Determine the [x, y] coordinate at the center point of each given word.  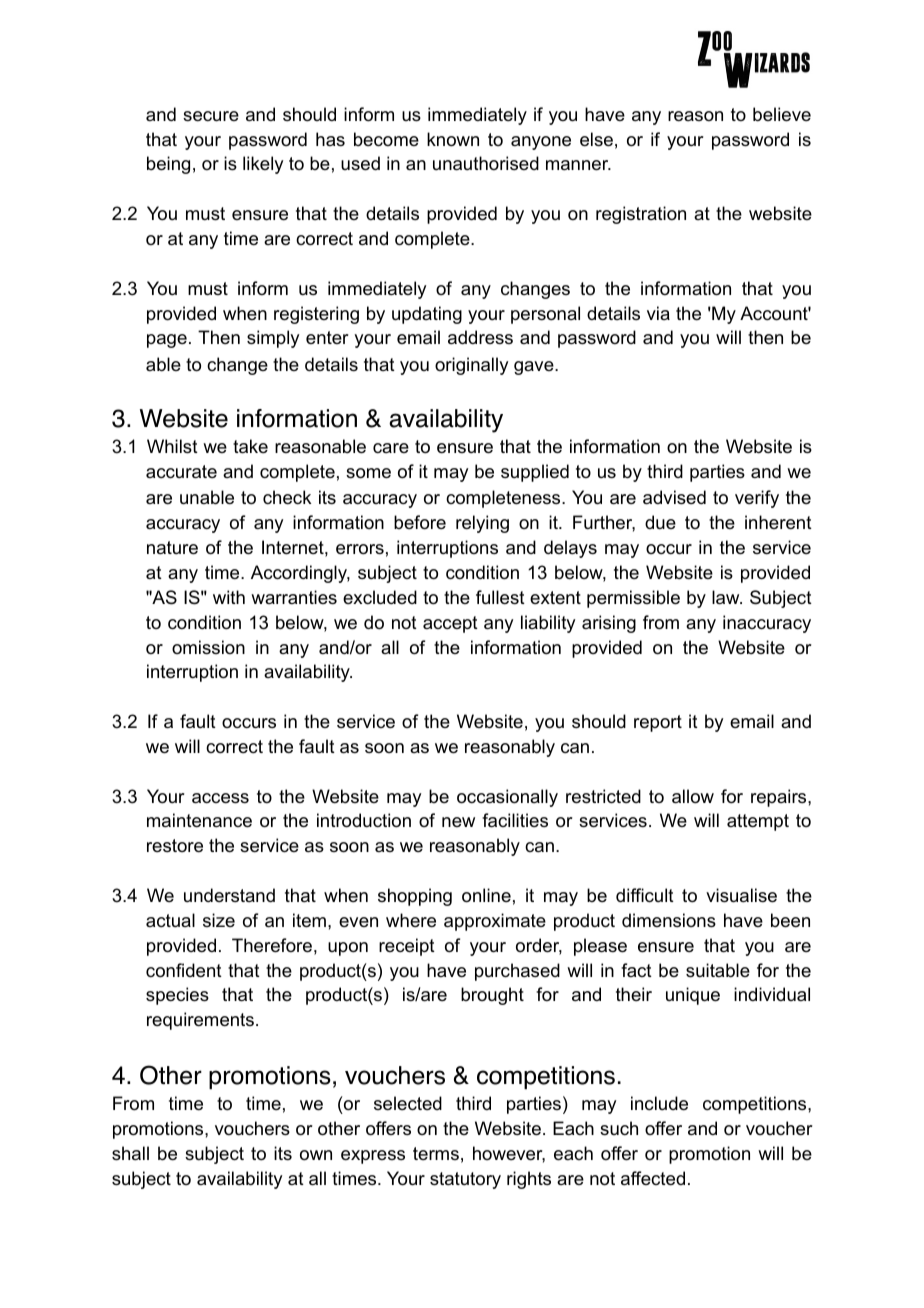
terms [436, 1153]
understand [229, 895]
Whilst [172, 446]
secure [211, 116]
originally [471, 366]
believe [782, 114]
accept [450, 624]
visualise [741, 895]
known [453, 139]
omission [208, 647]
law [727, 597]
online [486, 895]
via [658, 313]
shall [130, 1153]
